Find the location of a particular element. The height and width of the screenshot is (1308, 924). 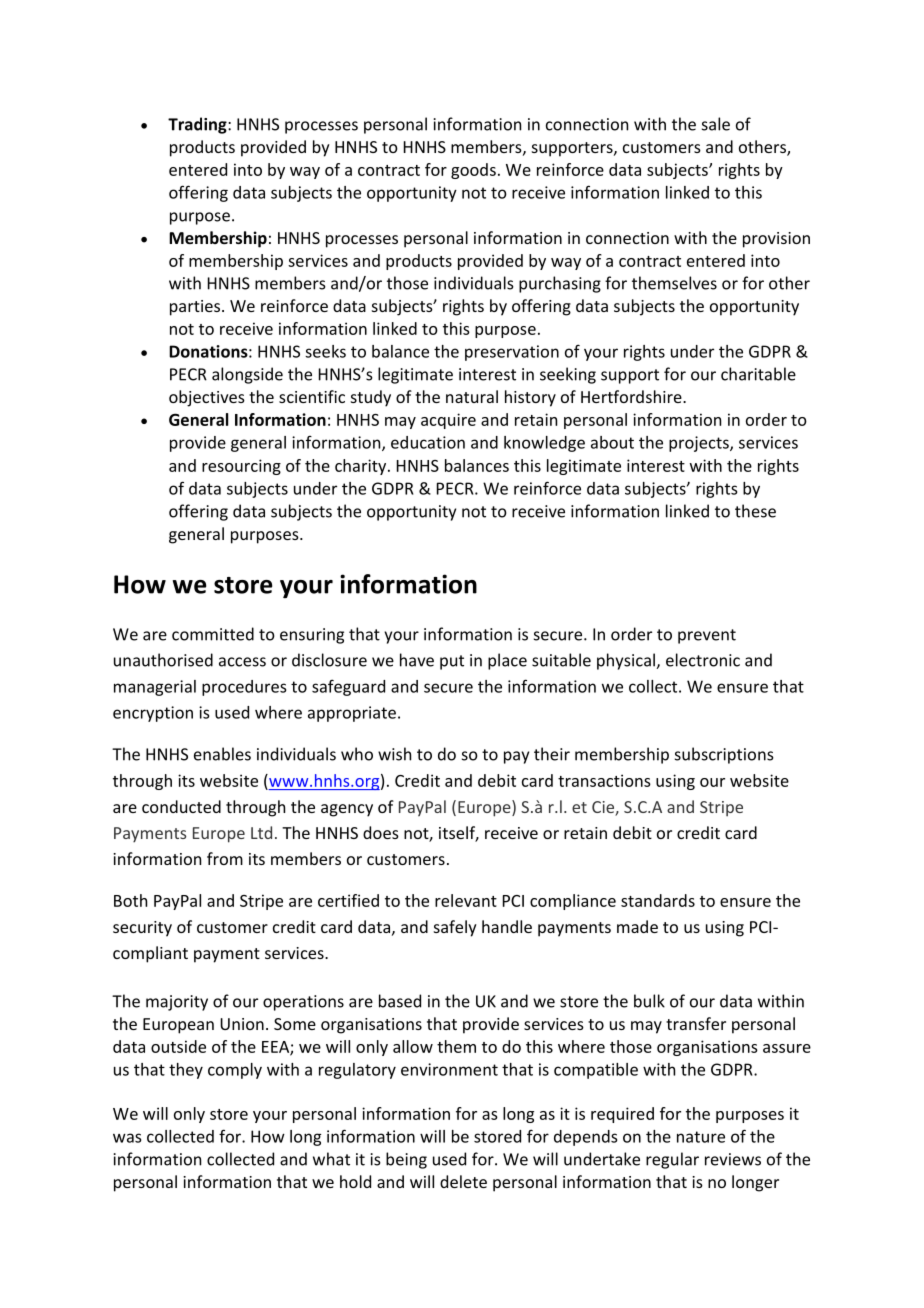

put is located at coordinates (452, 662).
